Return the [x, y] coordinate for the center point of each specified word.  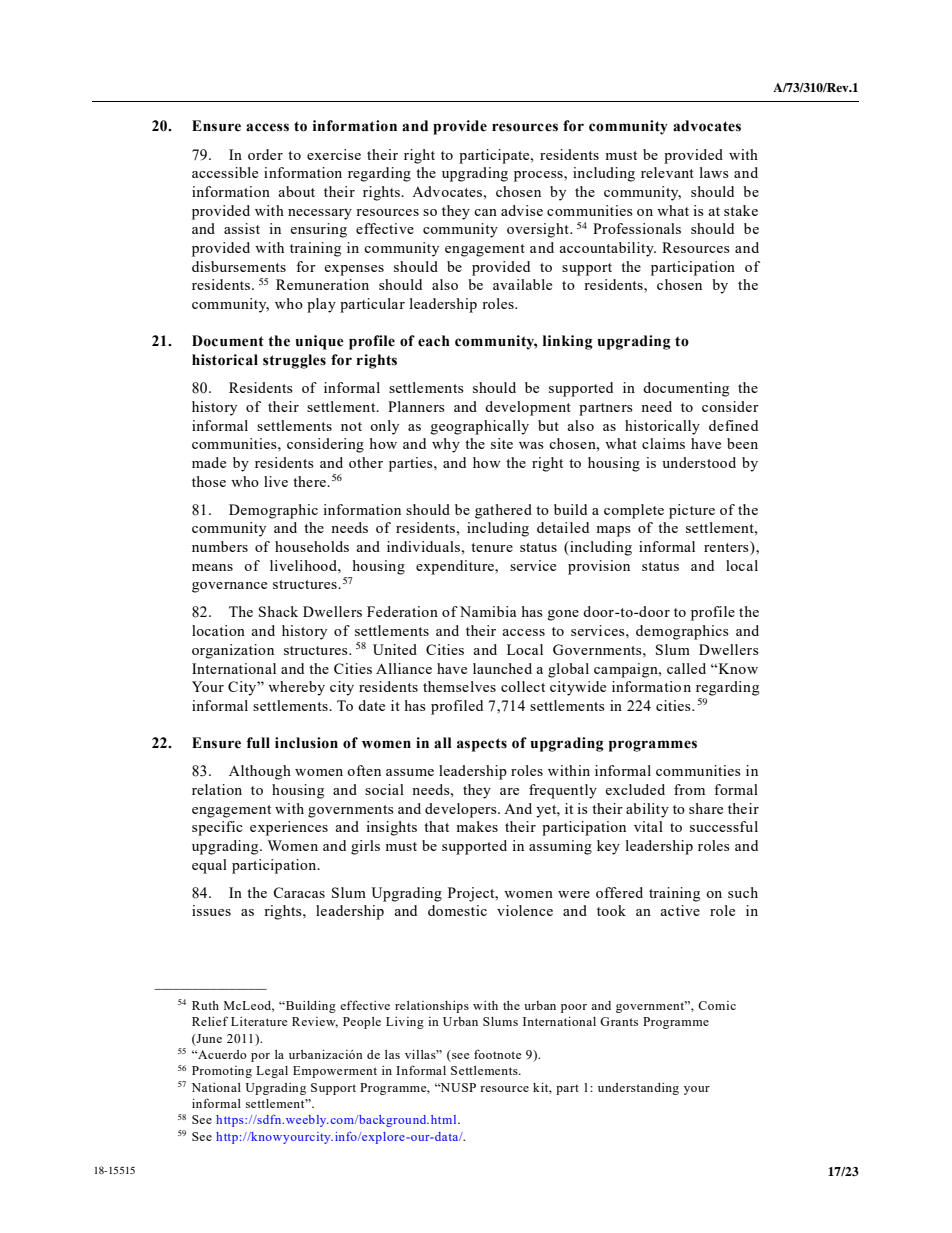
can [485, 212]
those [209, 481]
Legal [272, 1072]
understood [699, 462]
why [446, 445]
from [689, 789]
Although [260, 772]
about [296, 191]
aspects [482, 745]
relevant [667, 172]
